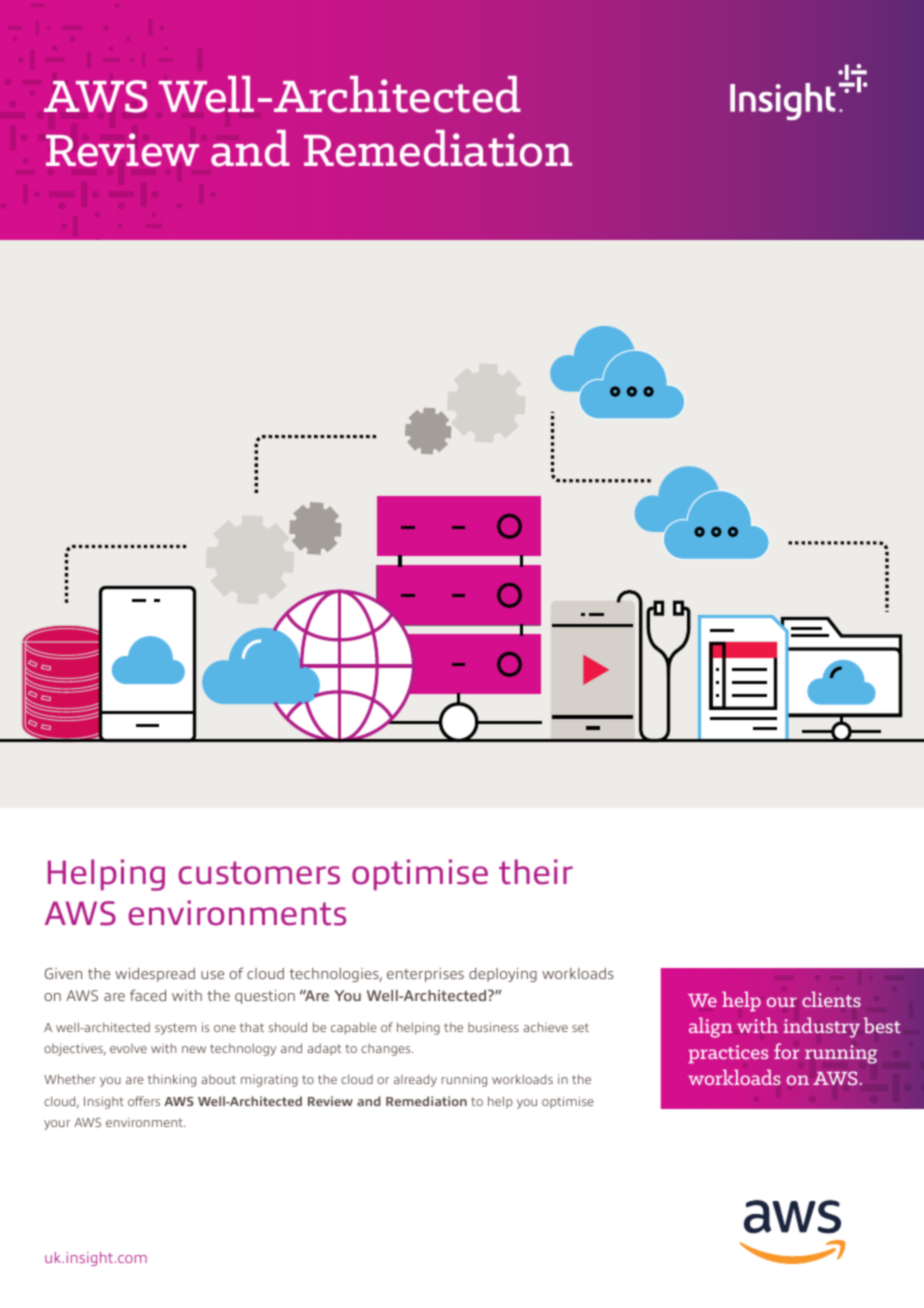  Describe the element at coordinates (144, 1101) in the document. I see `offers` at that location.
